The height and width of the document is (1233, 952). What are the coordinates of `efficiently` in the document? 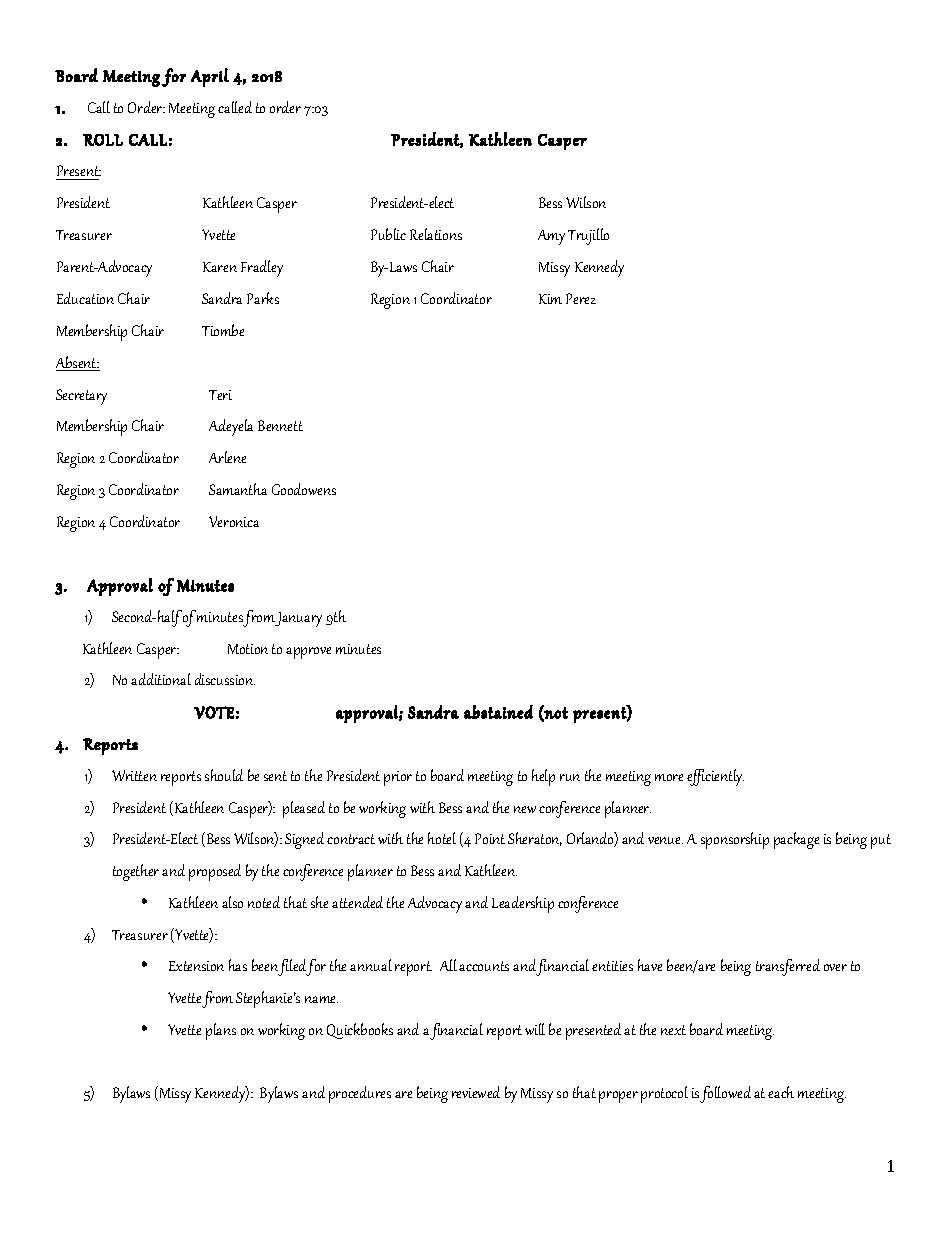 It's located at (715, 777).
